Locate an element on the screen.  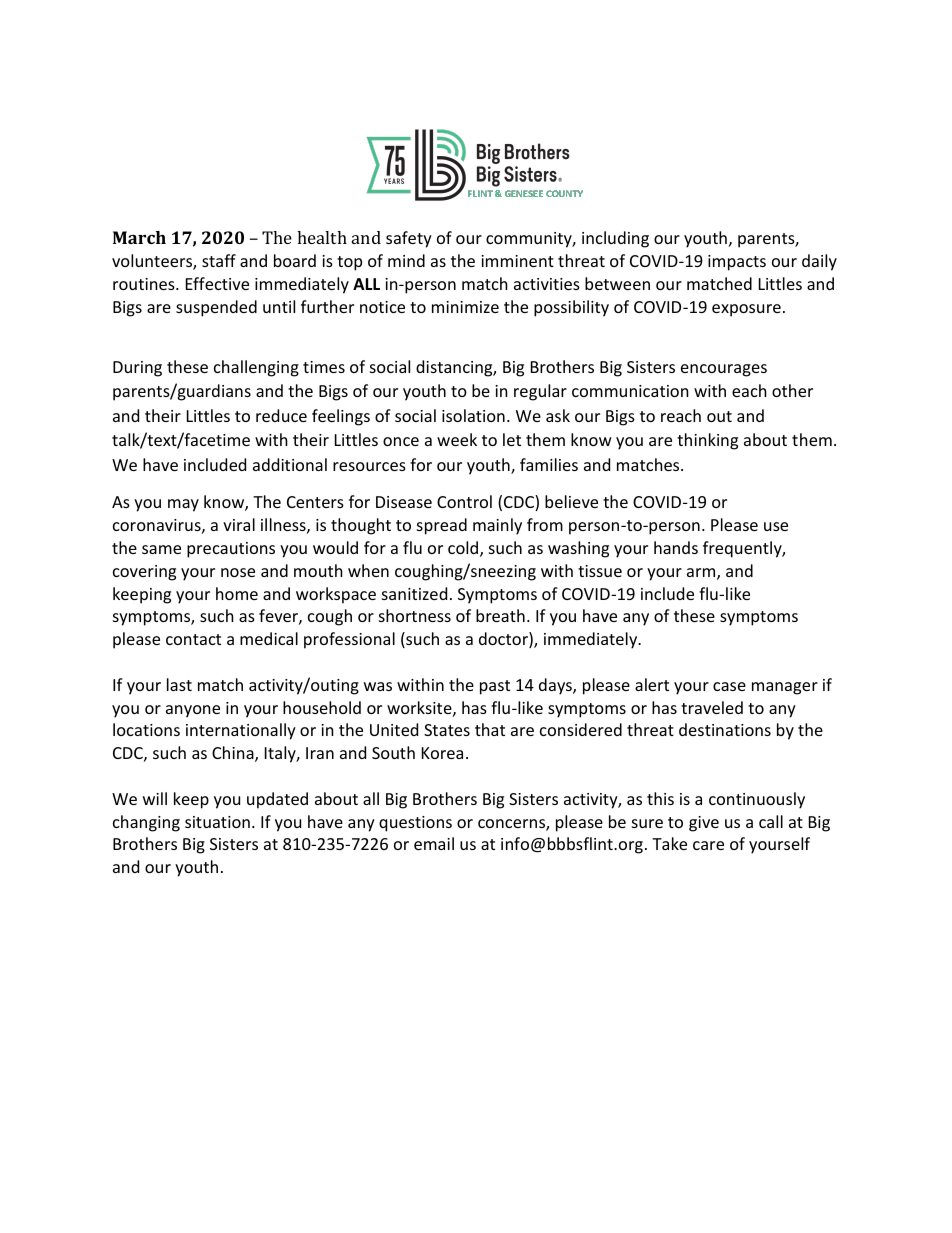
email is located at coordinates (434, 843).
